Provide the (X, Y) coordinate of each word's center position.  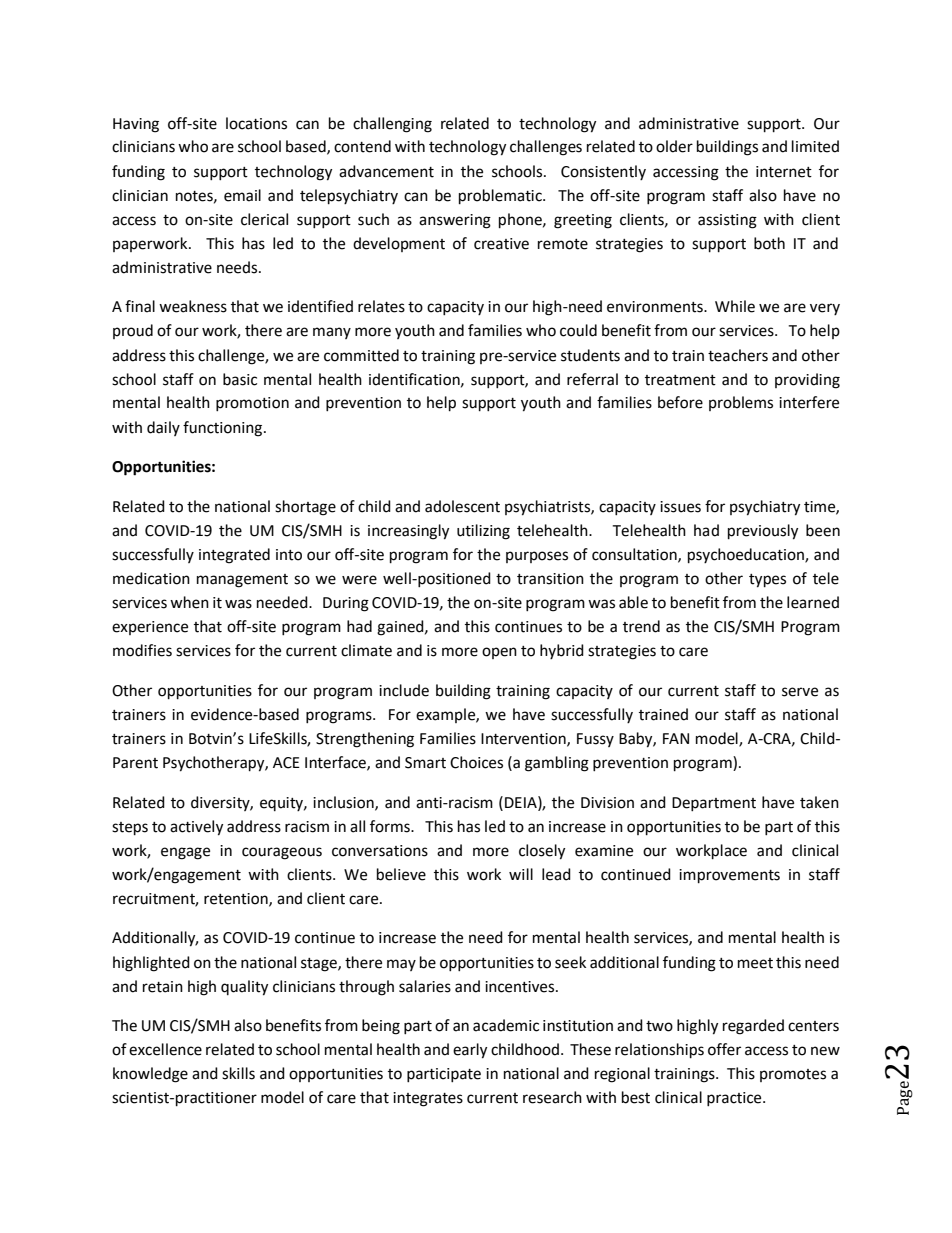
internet (784, 172)
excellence (165, 1049)
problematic (501, 197)
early (470, 1051)
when (189, 602)
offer (724, 1049)
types (767, 581)
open (499, 653)
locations (256, 123)
